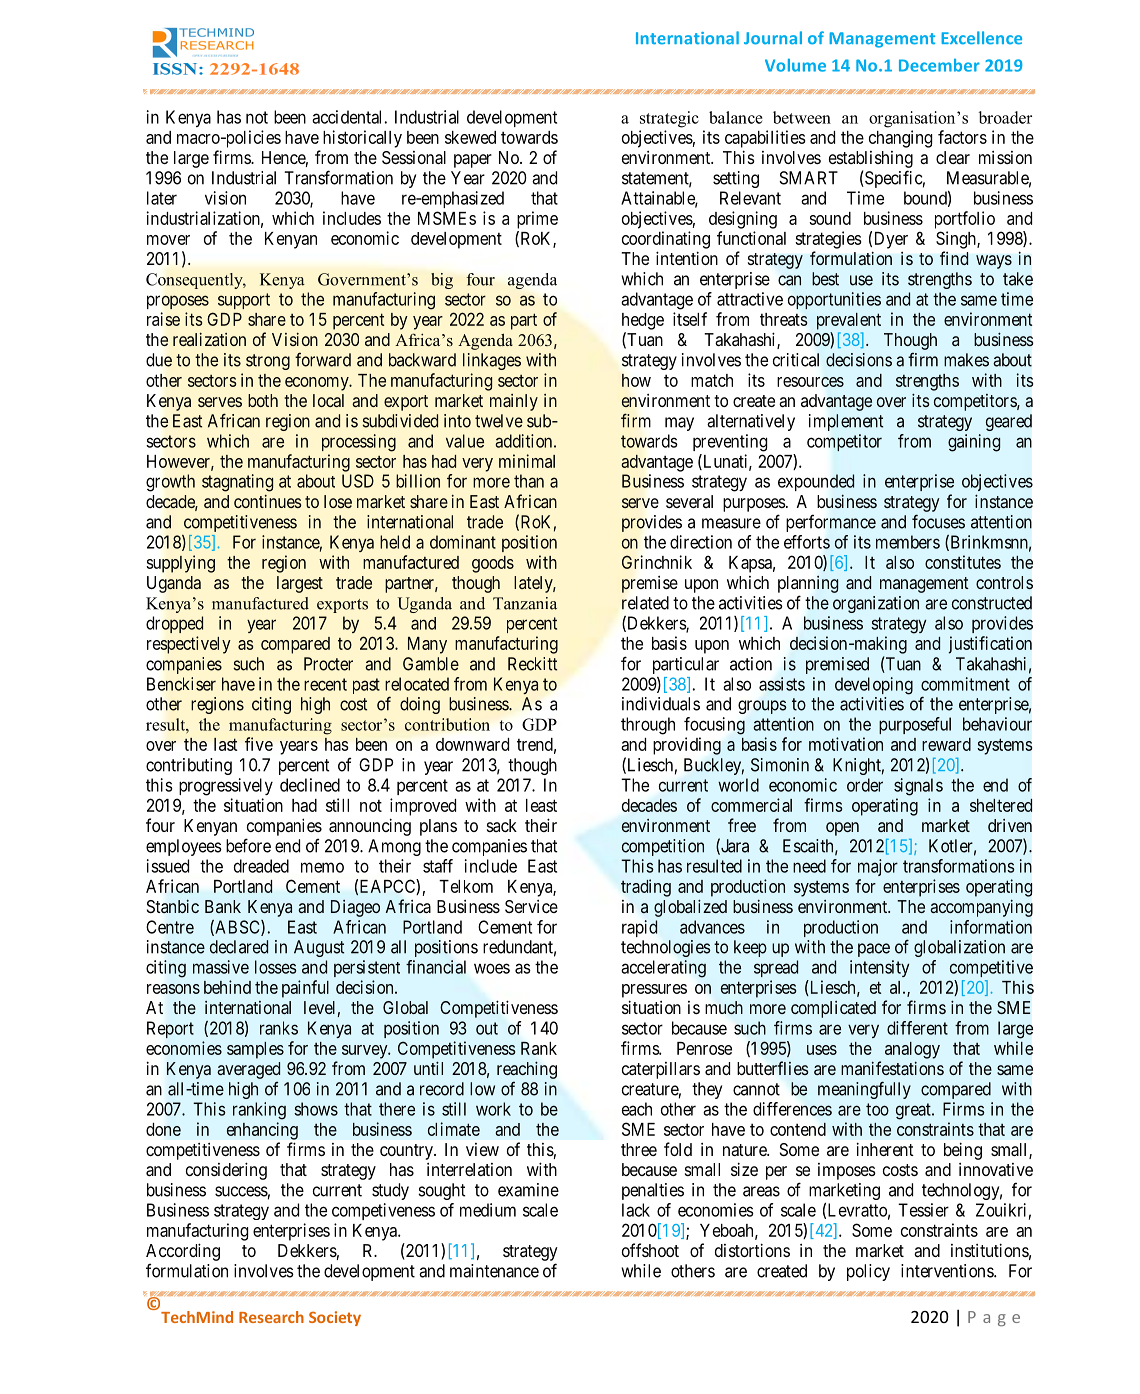  Describe the element at coordinates (669, 119) in the document. I see `strategic` at that location.
